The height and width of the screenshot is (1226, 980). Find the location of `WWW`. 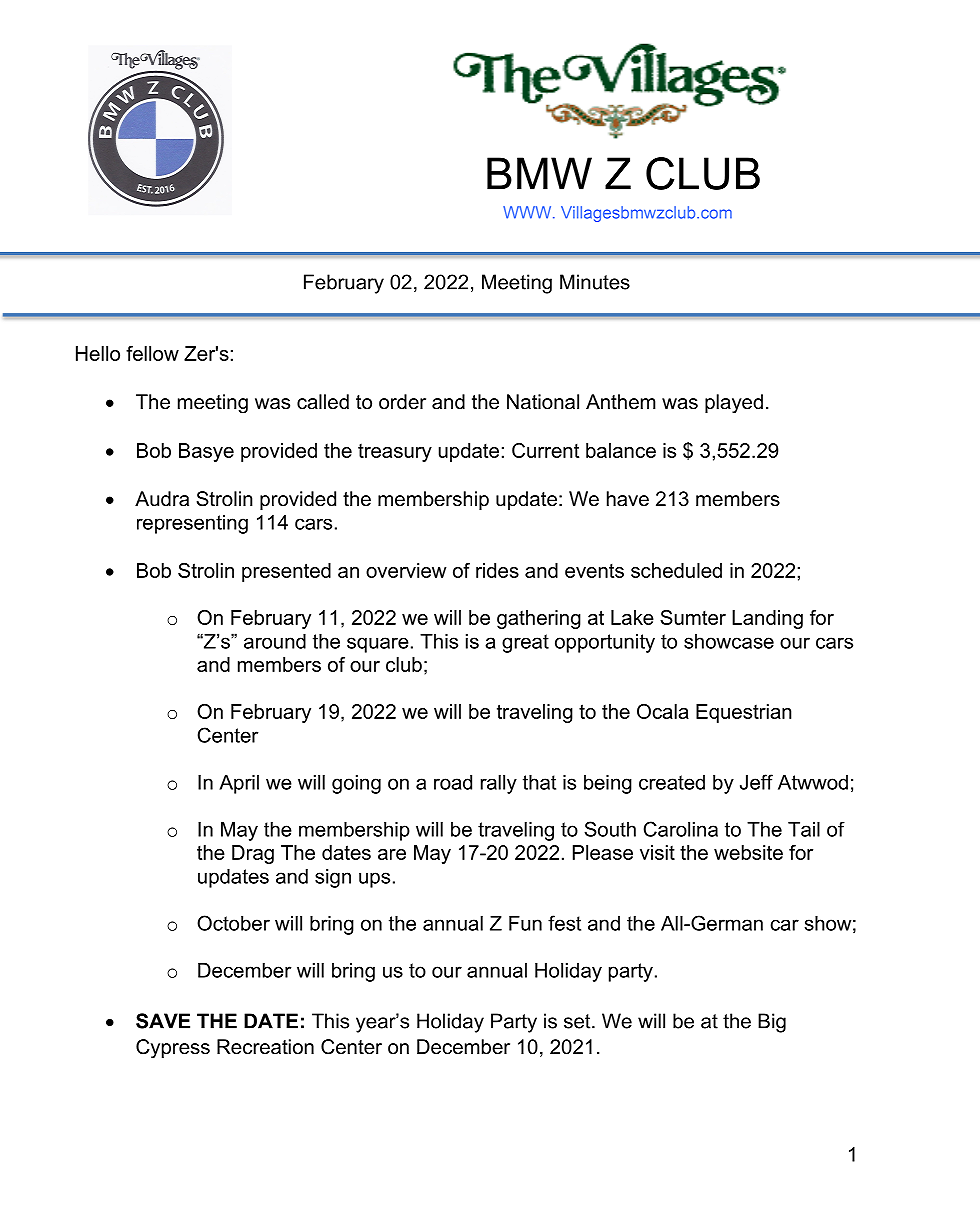

WWW is located at coordinates (528, 212).
